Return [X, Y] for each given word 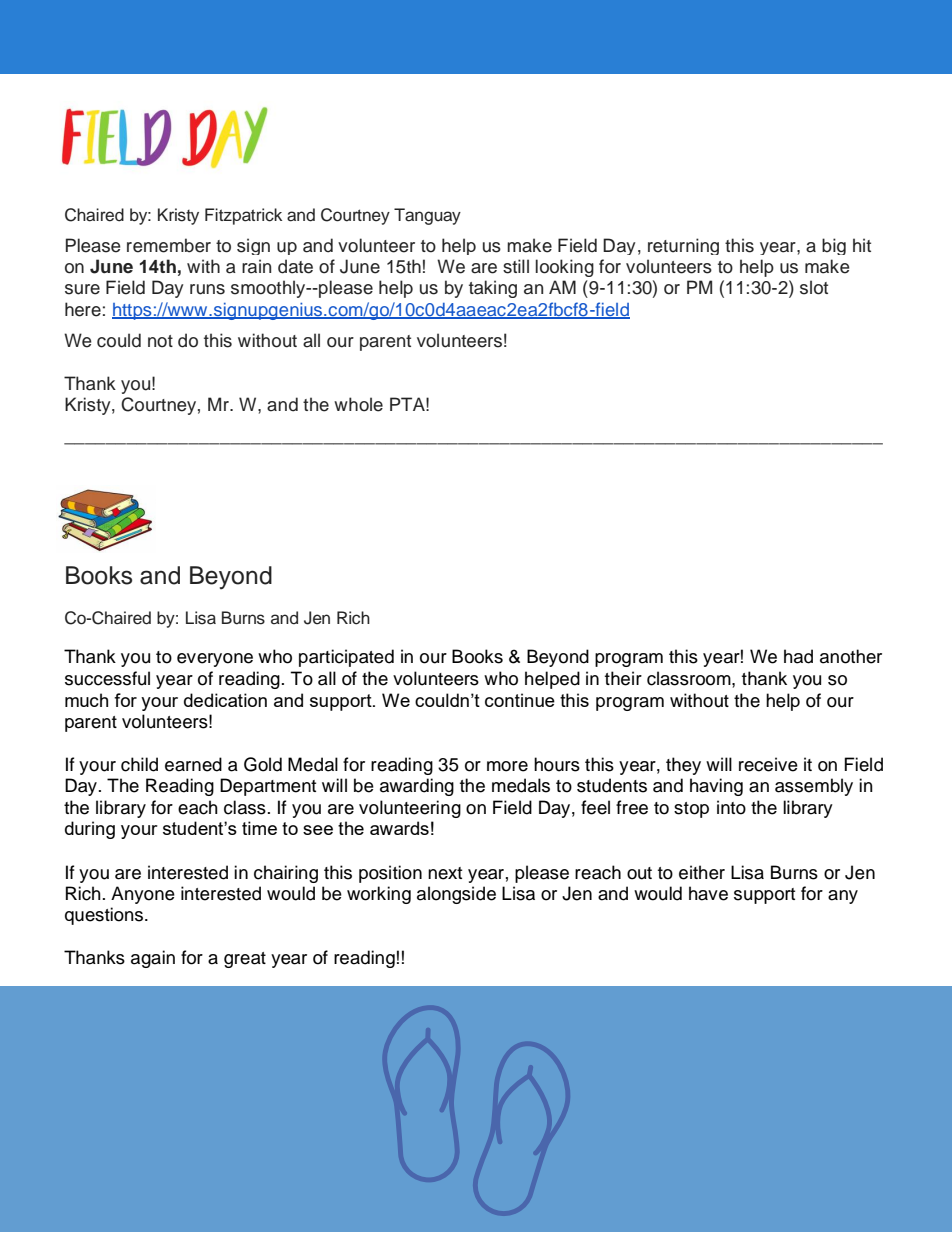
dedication [225, 700]
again [153, 959]
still [516, 266]
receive [768, 764]
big [834, 246]
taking [493, 289]
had [798, 656]
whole [358, 404]
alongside [456, 895]
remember [169, 245]
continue [520, 700]
